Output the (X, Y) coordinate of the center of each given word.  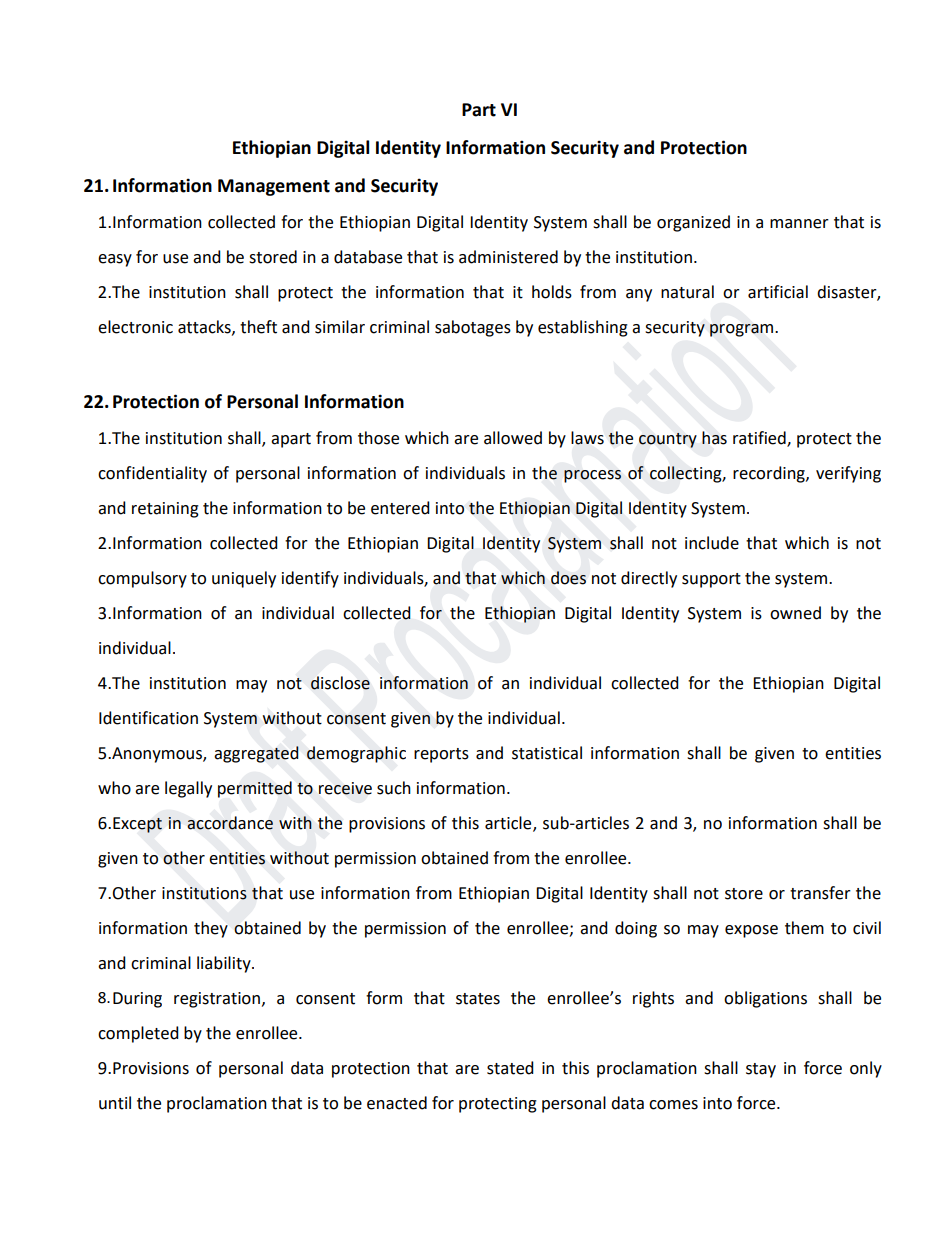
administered (508, 257)
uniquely (244, 579)
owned (795, 613)
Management (274, 187)
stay (761, 1070)
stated (510, 1068)
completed (138, 1034)
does (568, 578)
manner (799, 224)
